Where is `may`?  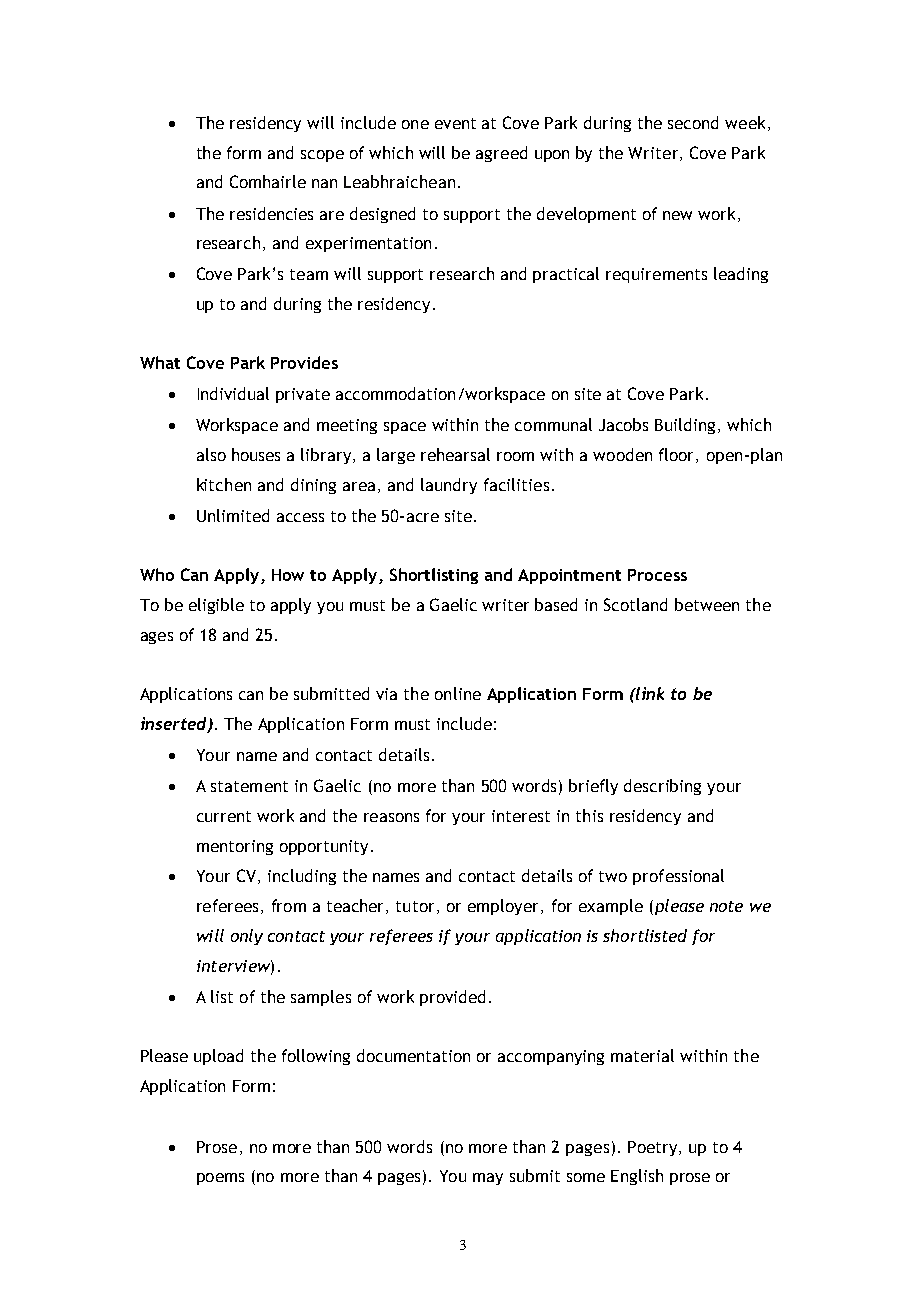
may is located at coordinates (488, 1179).
